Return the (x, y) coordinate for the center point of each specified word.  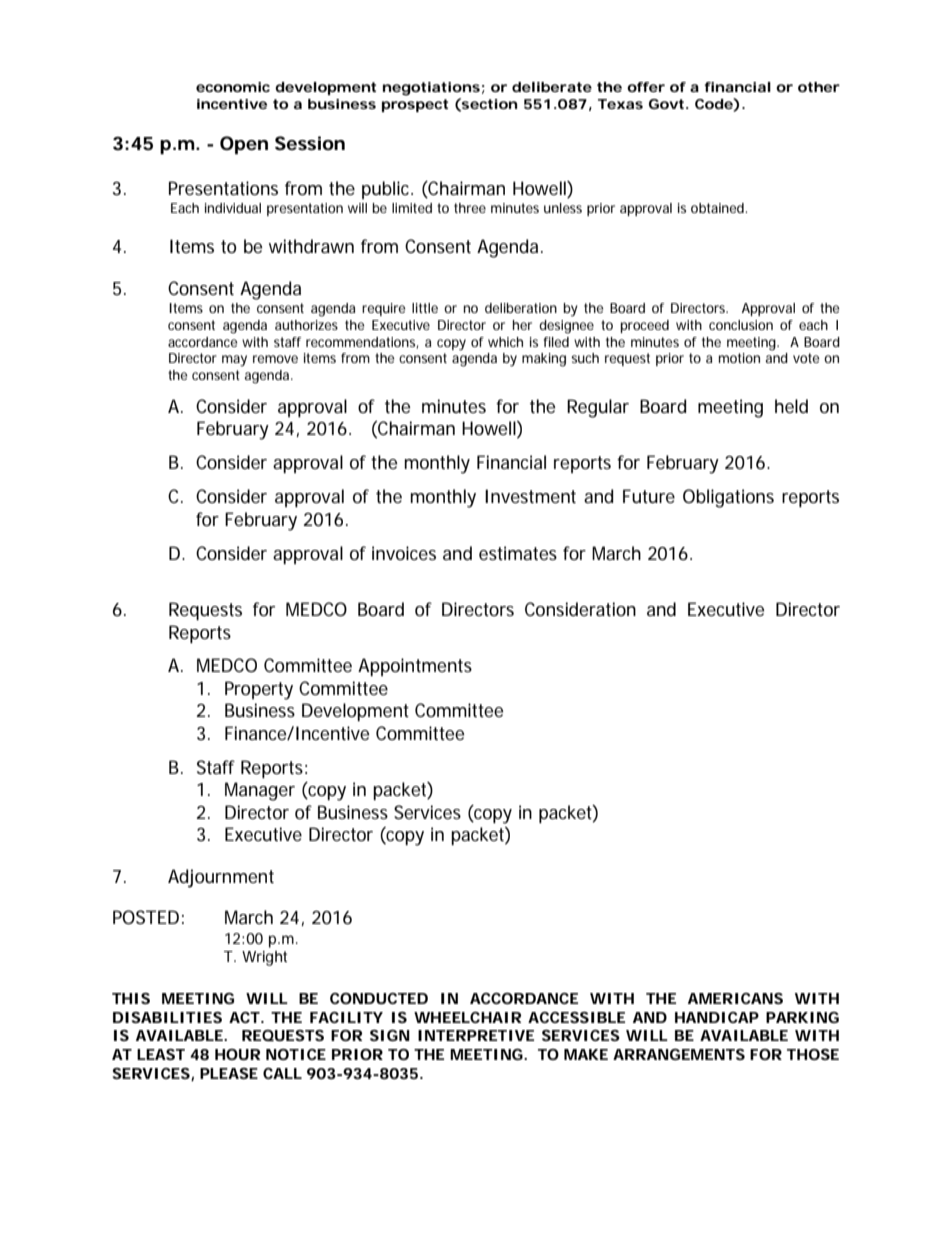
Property (259, 690)
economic (233, 87)
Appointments (415, 667)
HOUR (237, 1054)
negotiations (431, 89)
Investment (530, 496)
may (234, 361)
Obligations (728, 498)
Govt (666, 104)
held (791, 406)
